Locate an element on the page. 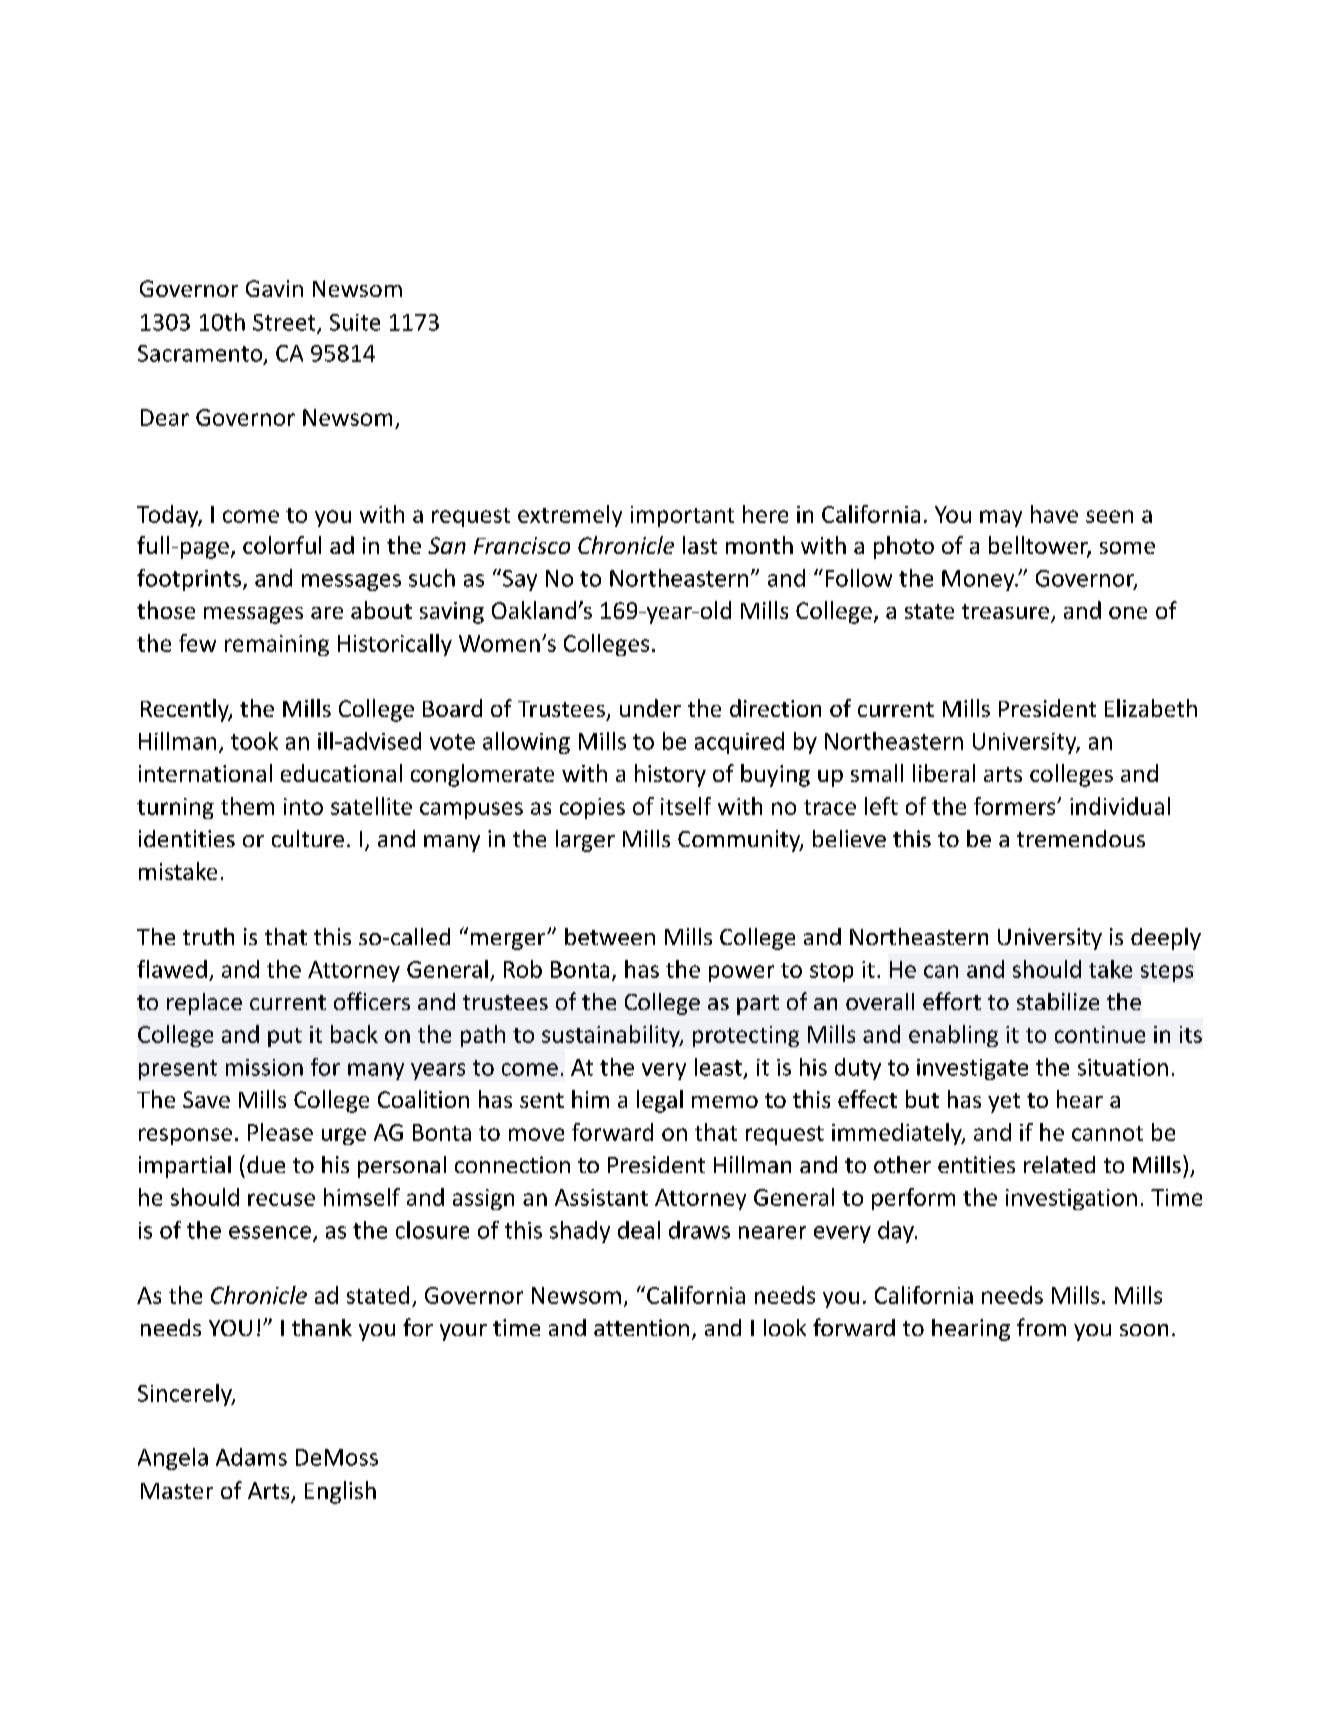  last is located at coordinates (700, 545).
